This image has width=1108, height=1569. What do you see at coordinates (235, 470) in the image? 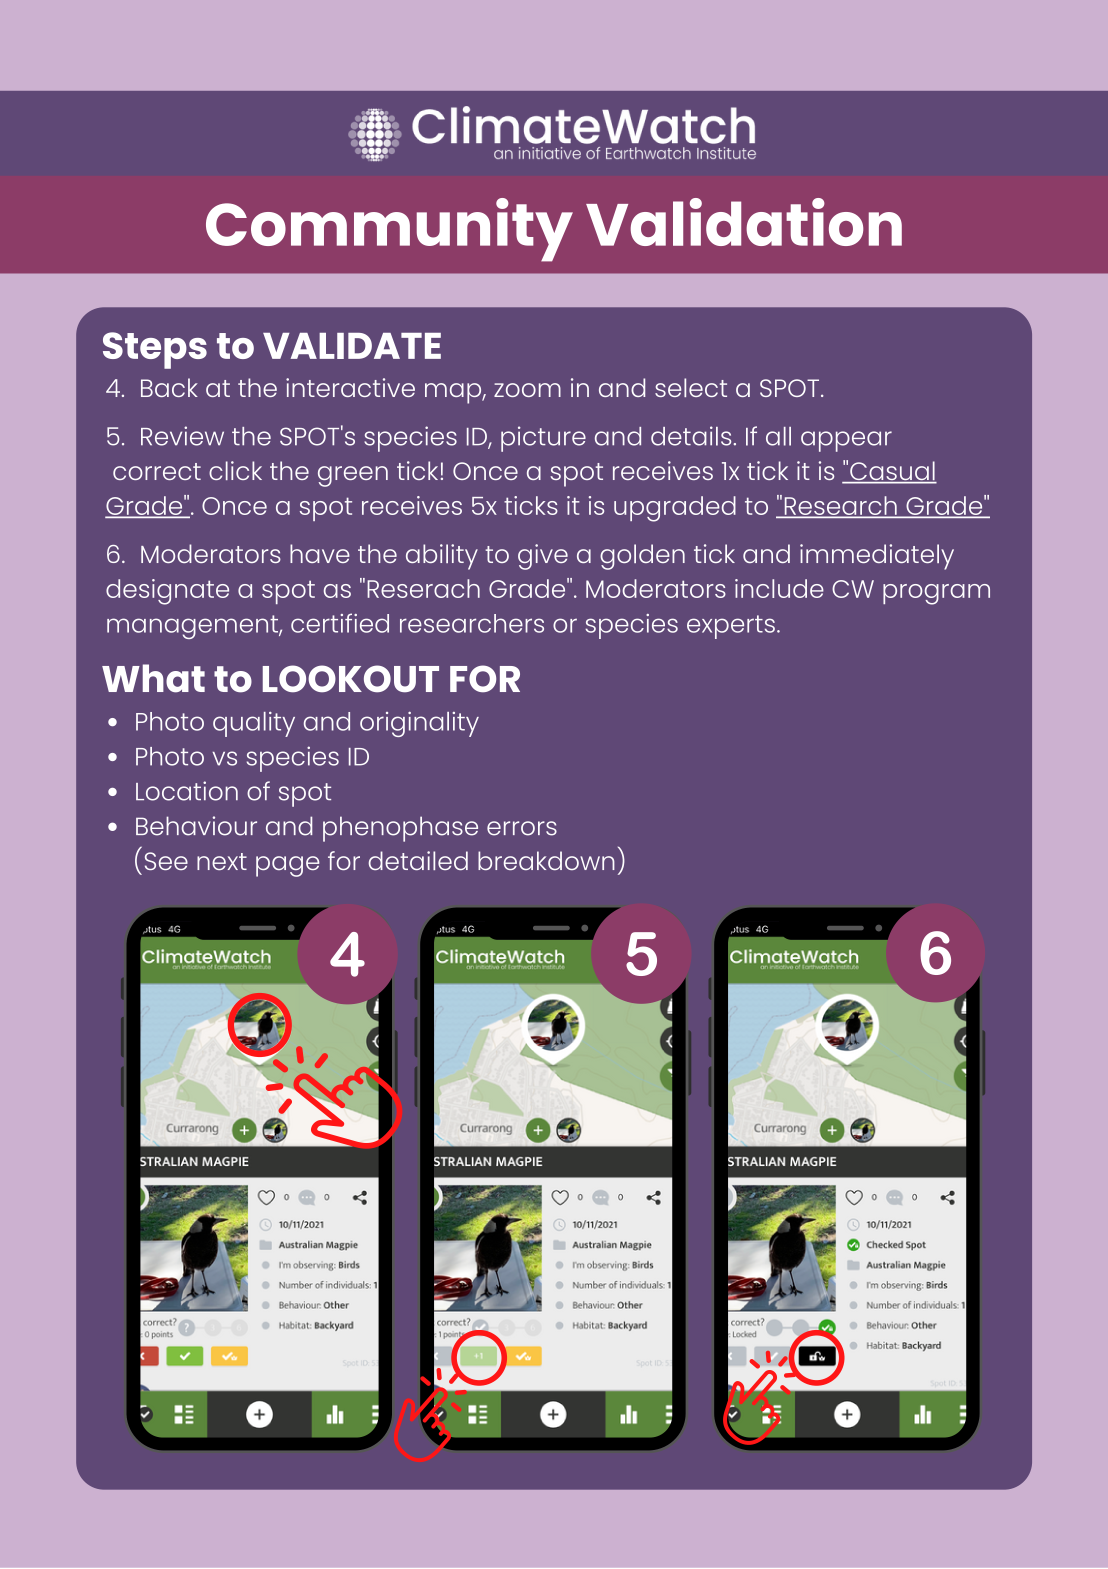
I see `click` at bounding box center [235, 470].
